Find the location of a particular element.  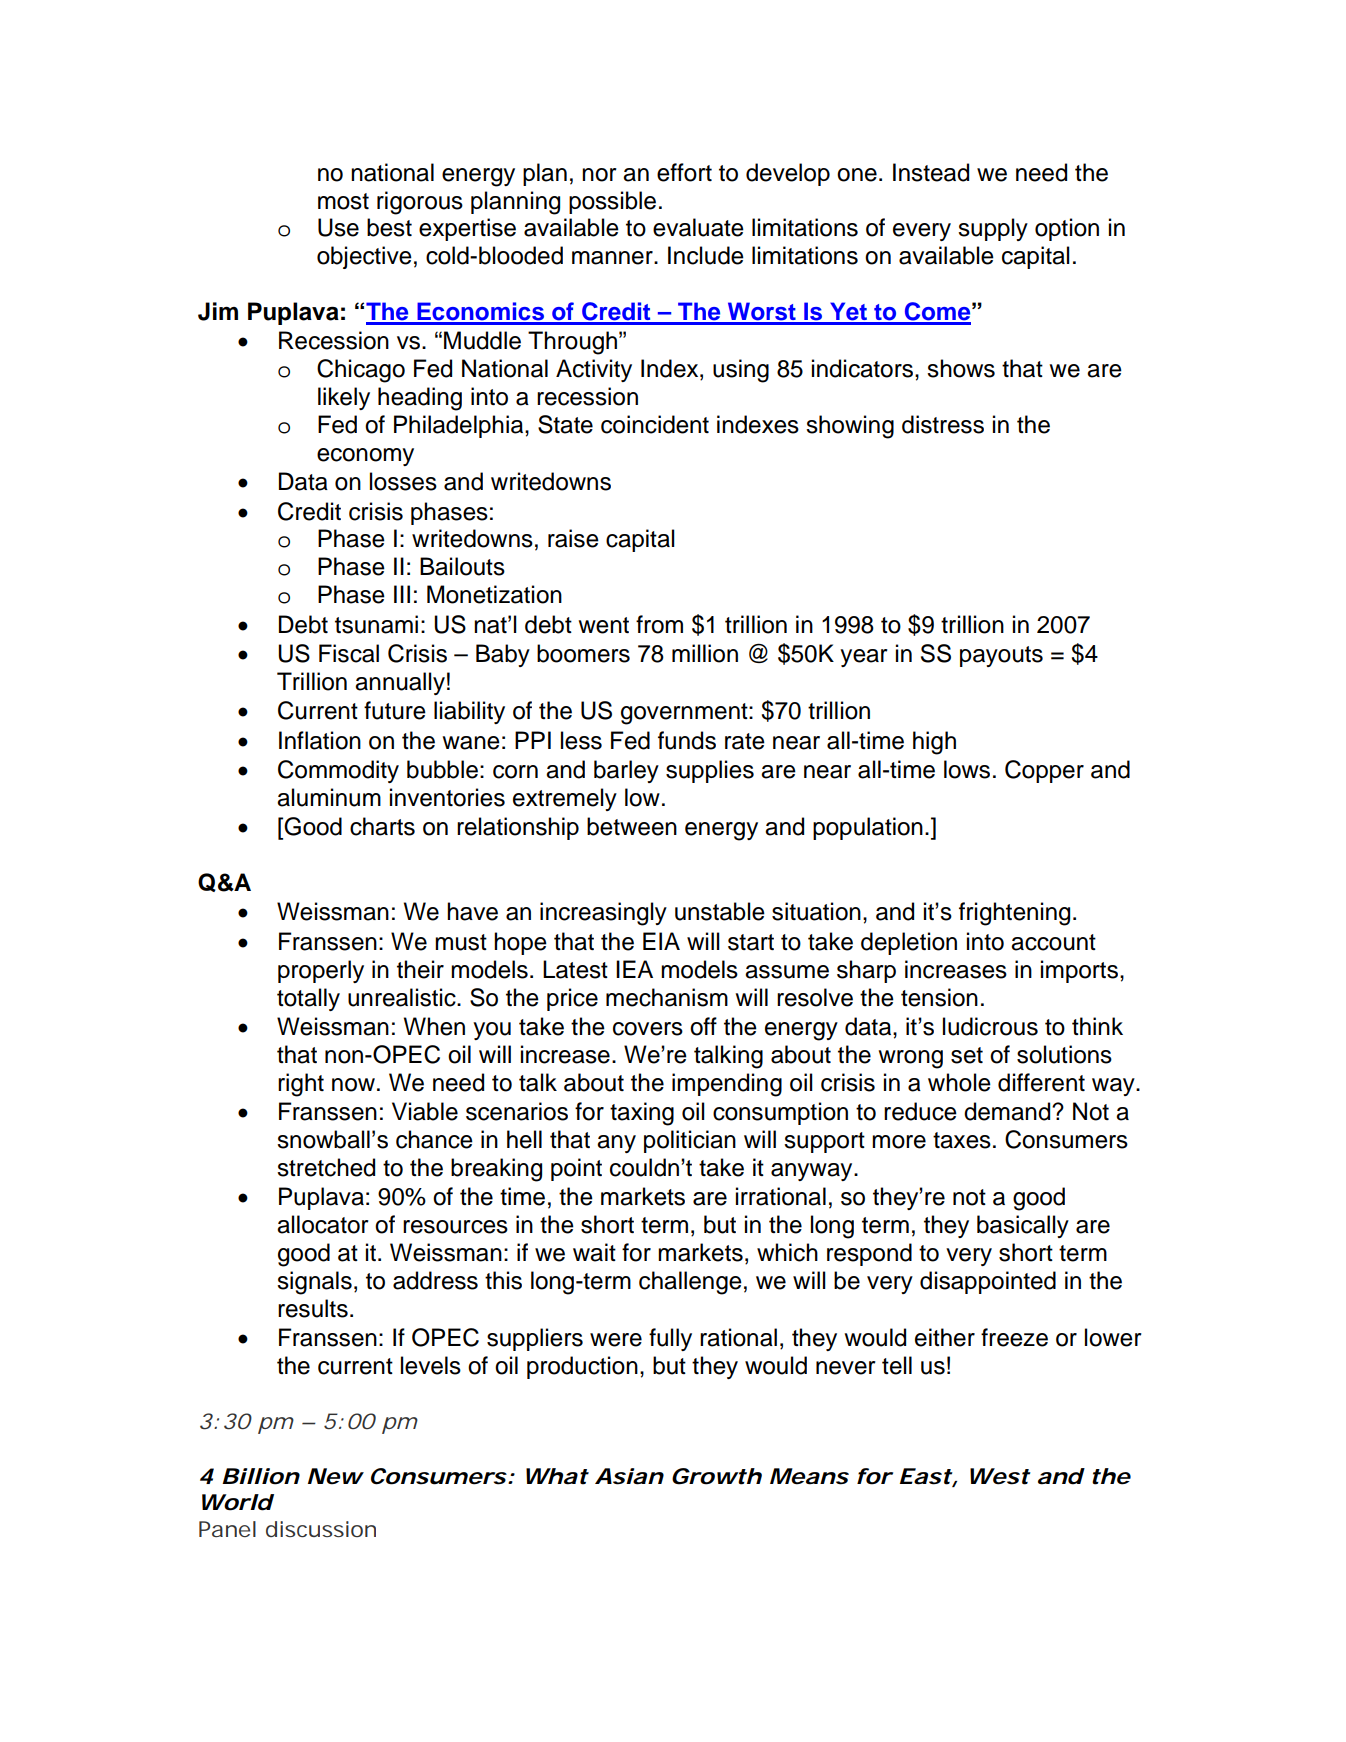

production is located at coordinates (582, 1367).
